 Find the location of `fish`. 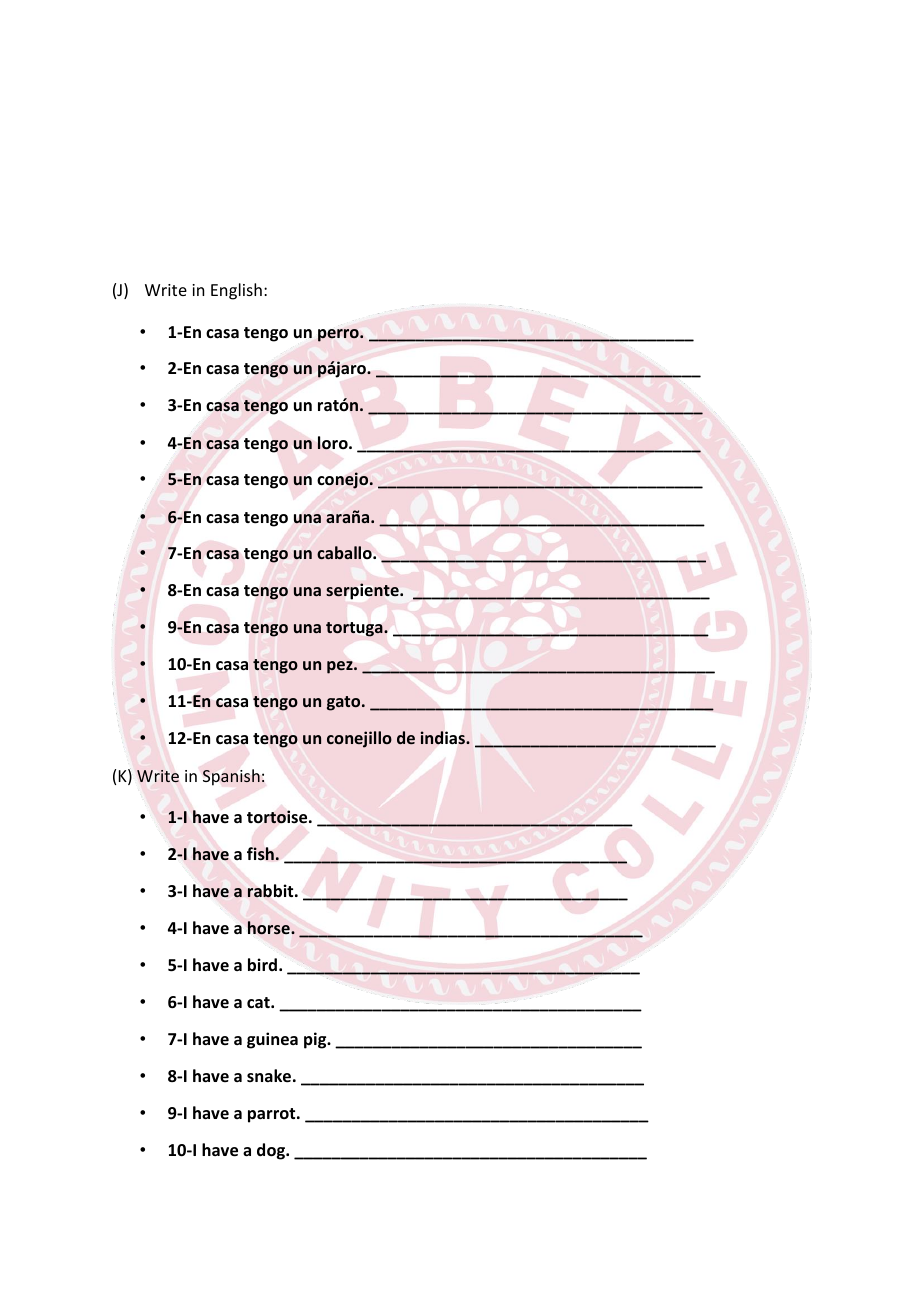

fish is located at coordinates (260, 854).
